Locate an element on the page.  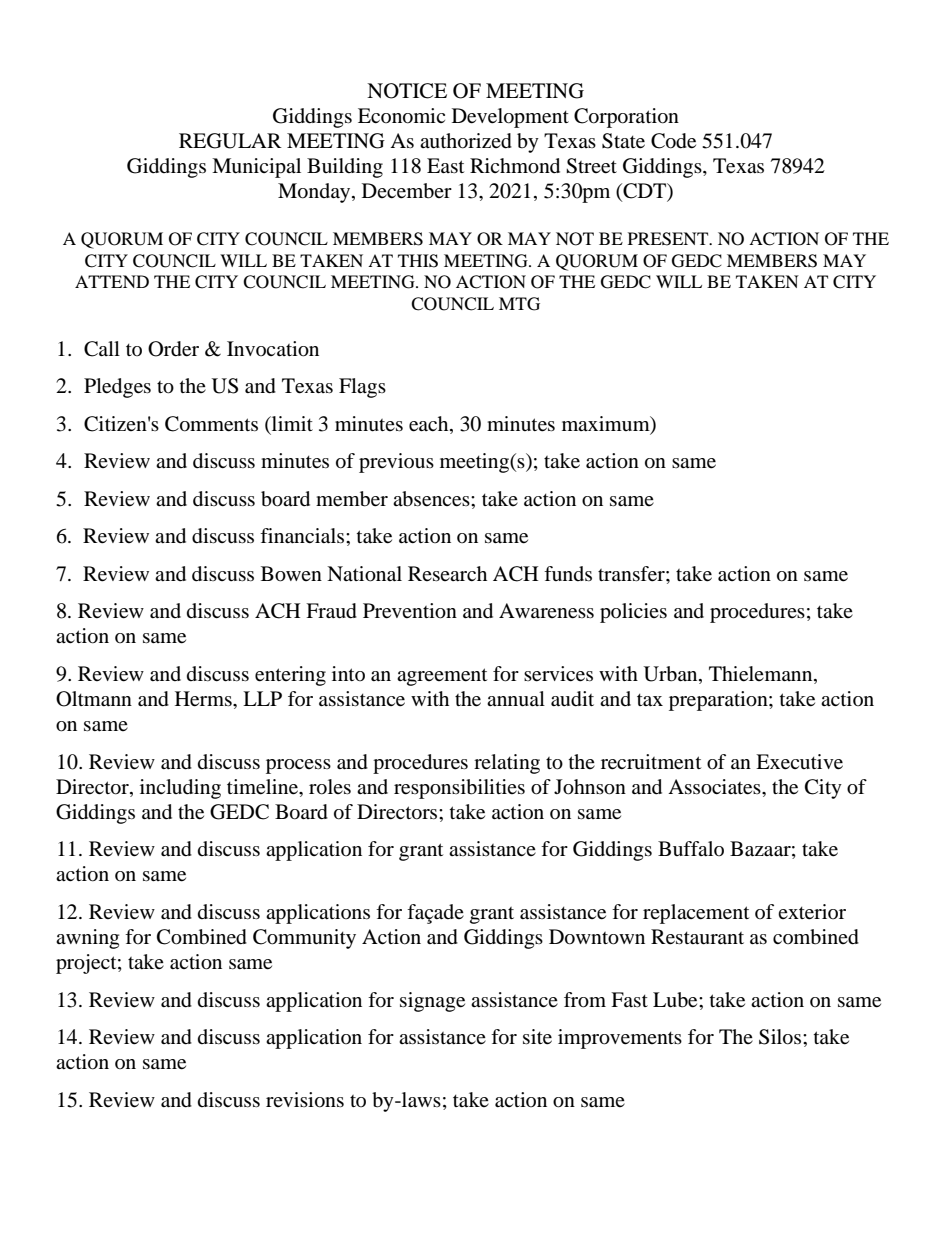
Comments is located at coordinates (211, 424).
